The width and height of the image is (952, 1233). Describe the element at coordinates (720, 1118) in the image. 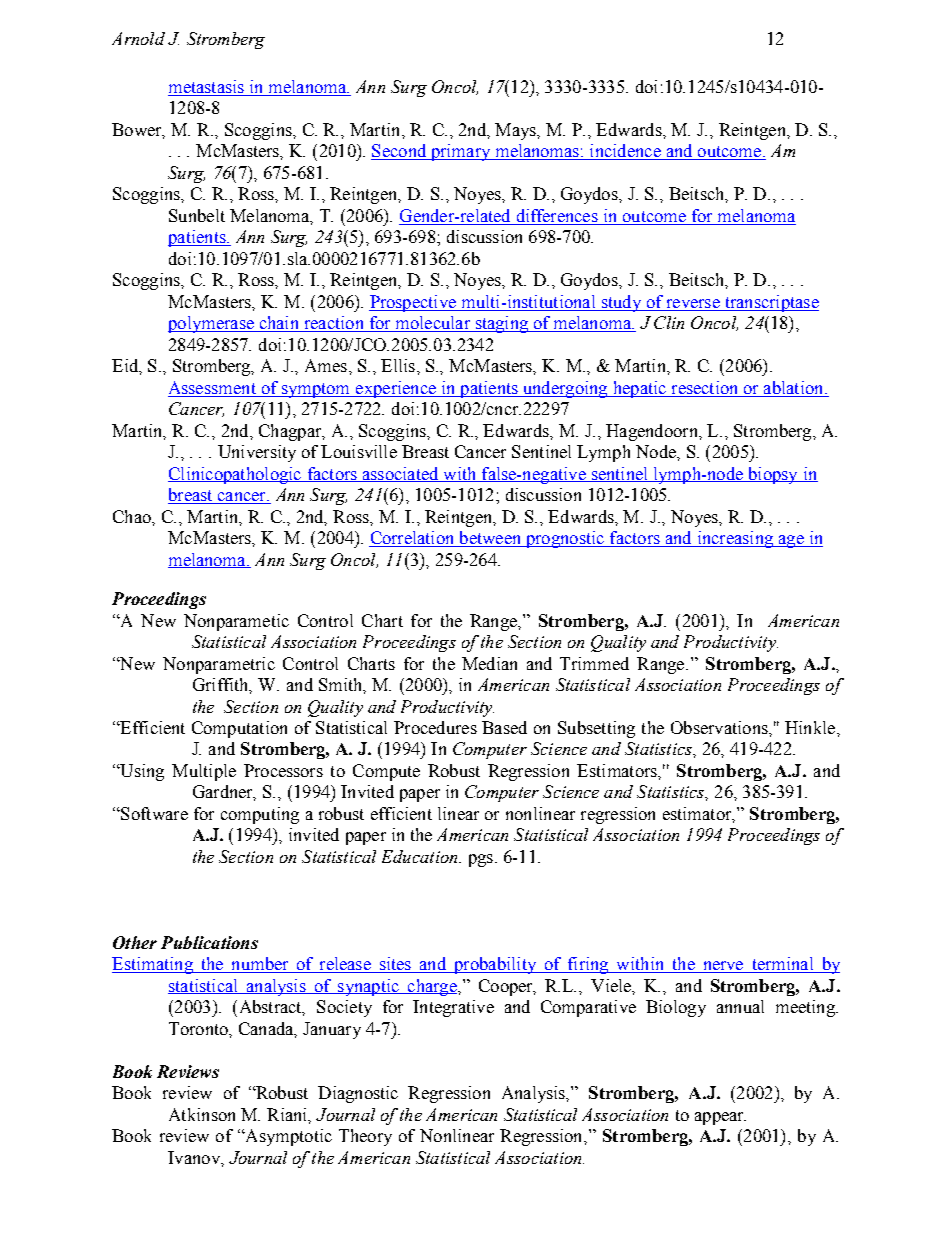

I see `appear` at that location.
